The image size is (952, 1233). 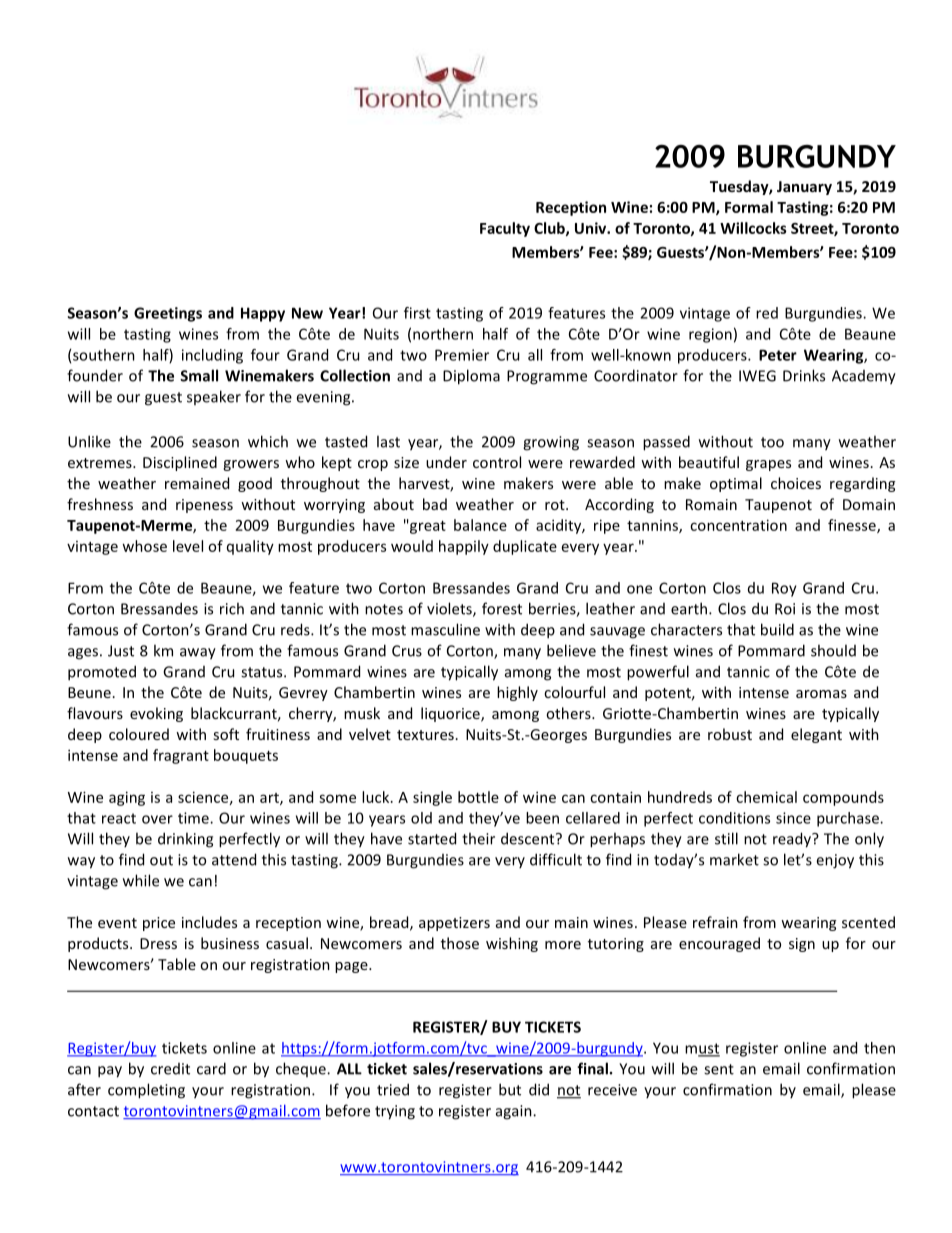 What do you see at coordinates (168, 314) in the document?
I see `Greetings` at bounding box center [168, 314].
